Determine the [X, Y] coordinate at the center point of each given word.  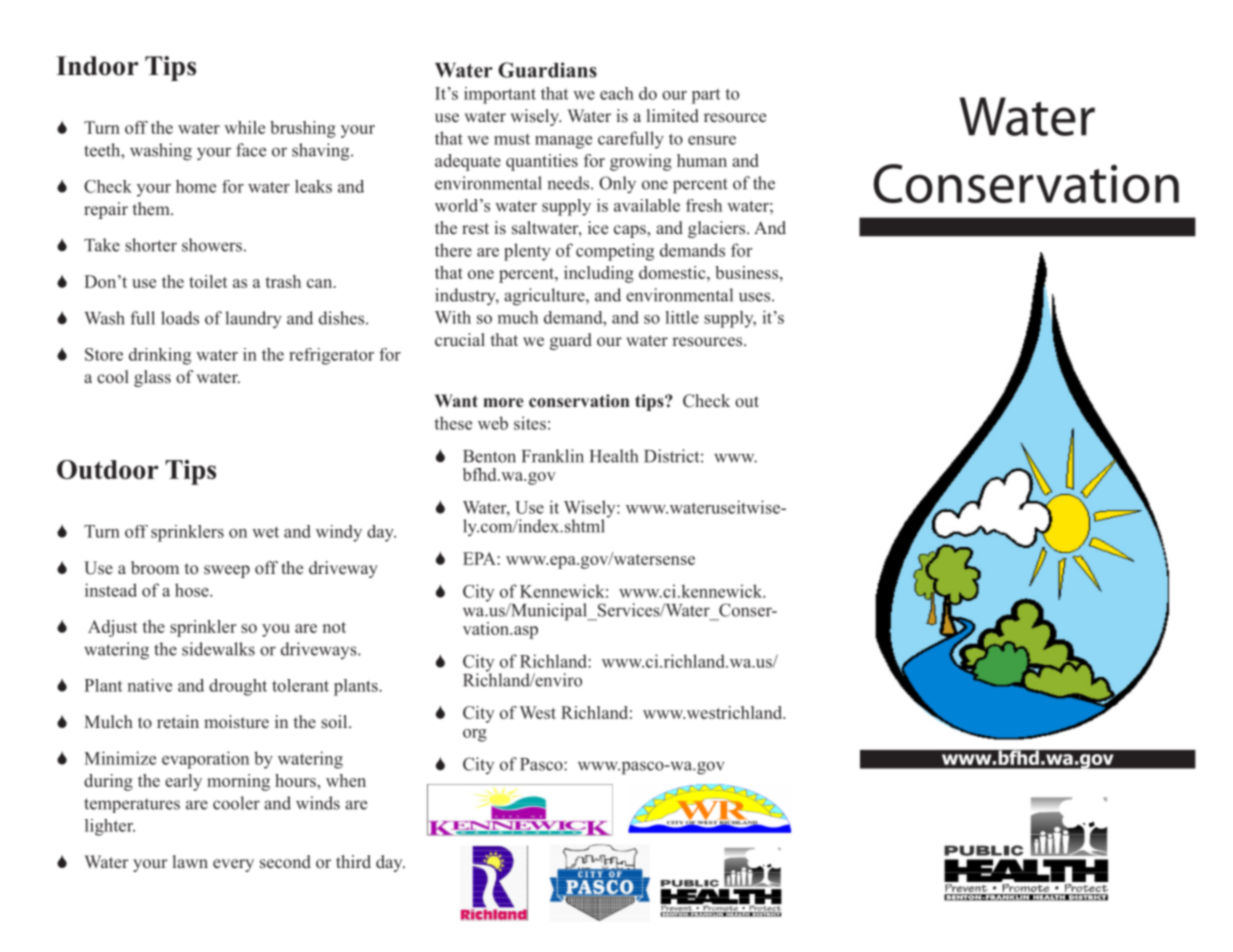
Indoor [97, 66]
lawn [190, 861]
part [706, 96]
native [150, 685]
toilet [208, 281]
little [682, 317]
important [500, 95]
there [453, 250]
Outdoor [108, 469]
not [334, 627]
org [475, 735]
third [353, 861]
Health [614, 456]
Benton [489, 456]
